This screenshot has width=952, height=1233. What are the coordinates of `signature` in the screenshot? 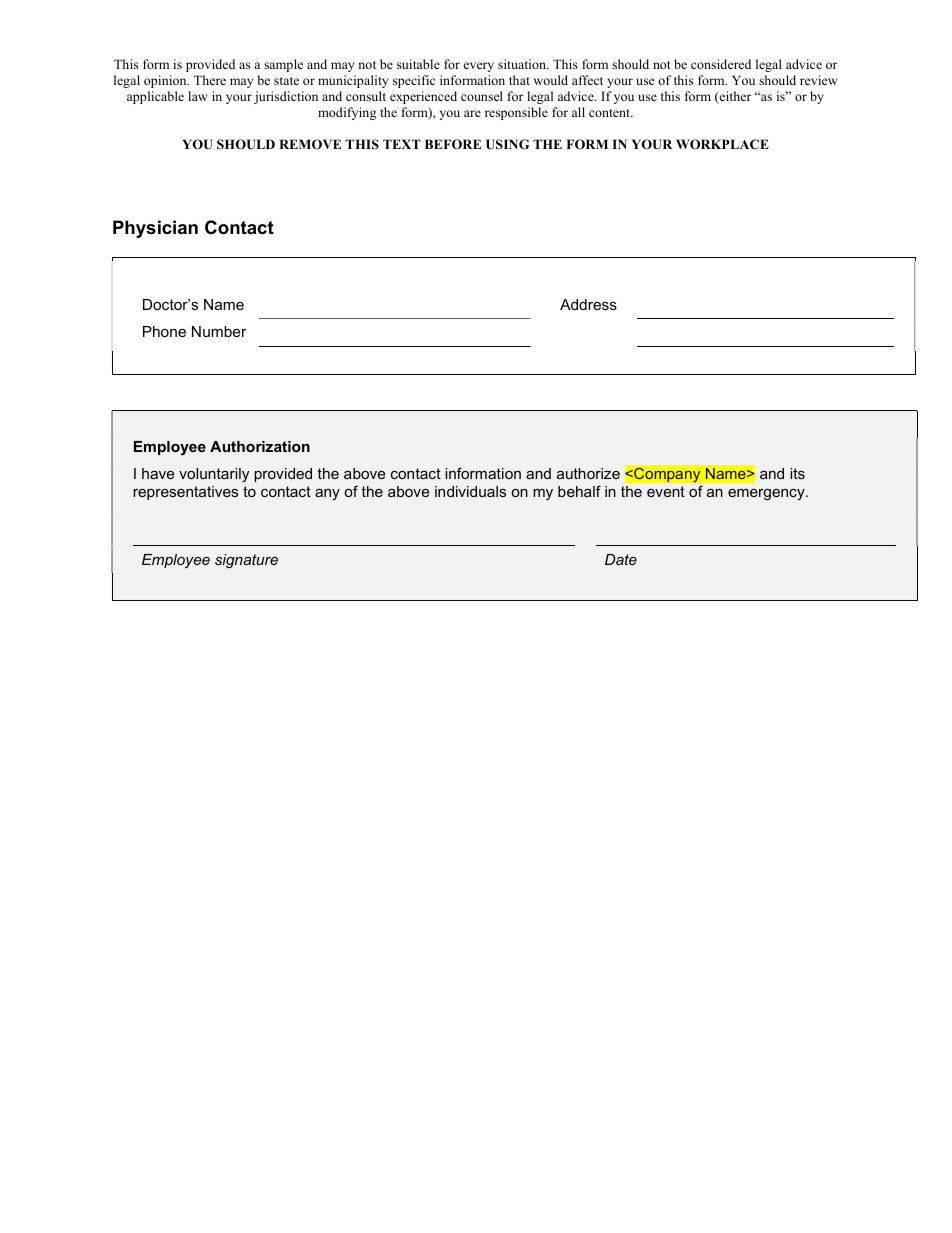 It's located at (246, 561).
